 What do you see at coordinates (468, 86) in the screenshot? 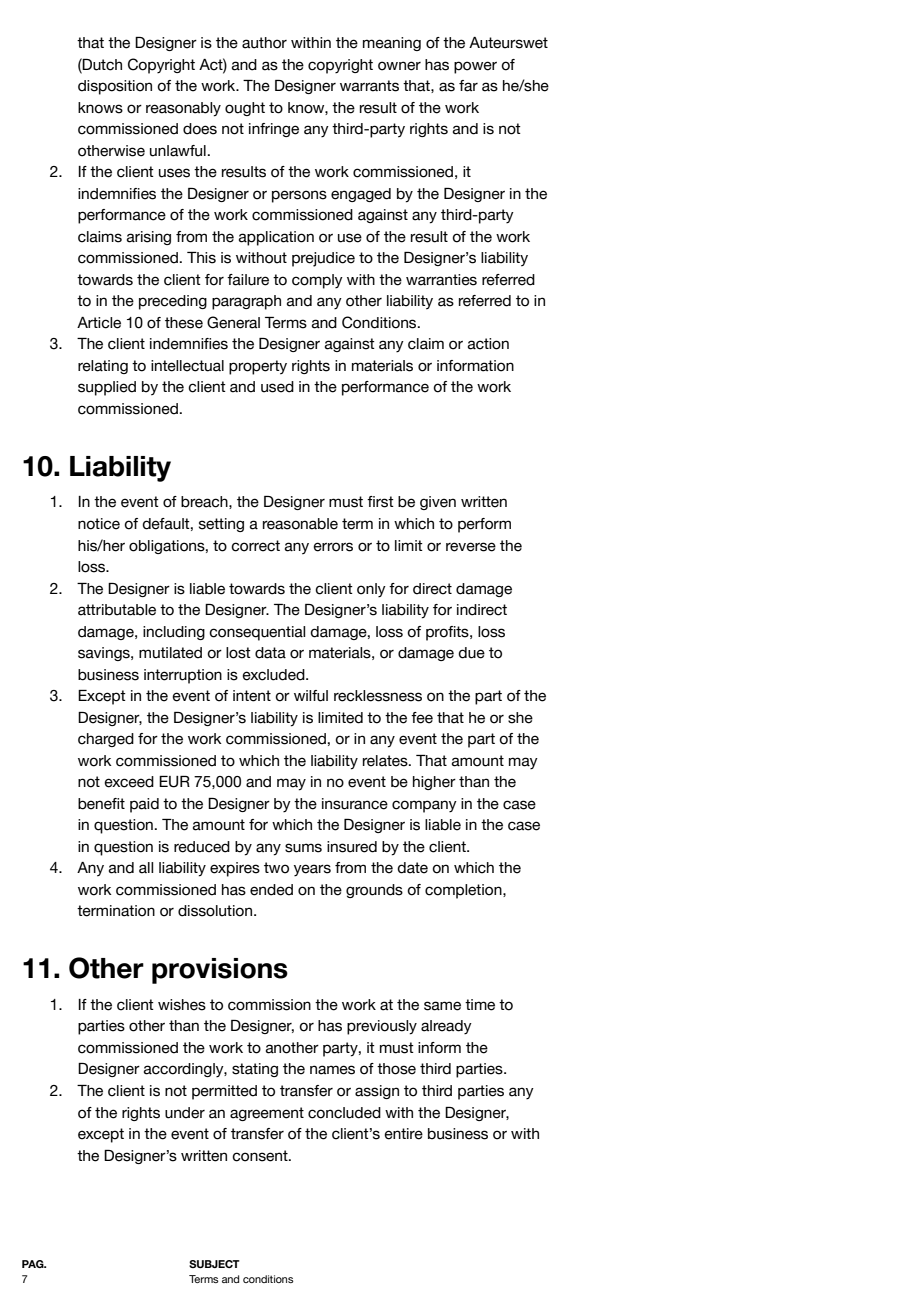
I see `far` at bounding box center [468, 86].
